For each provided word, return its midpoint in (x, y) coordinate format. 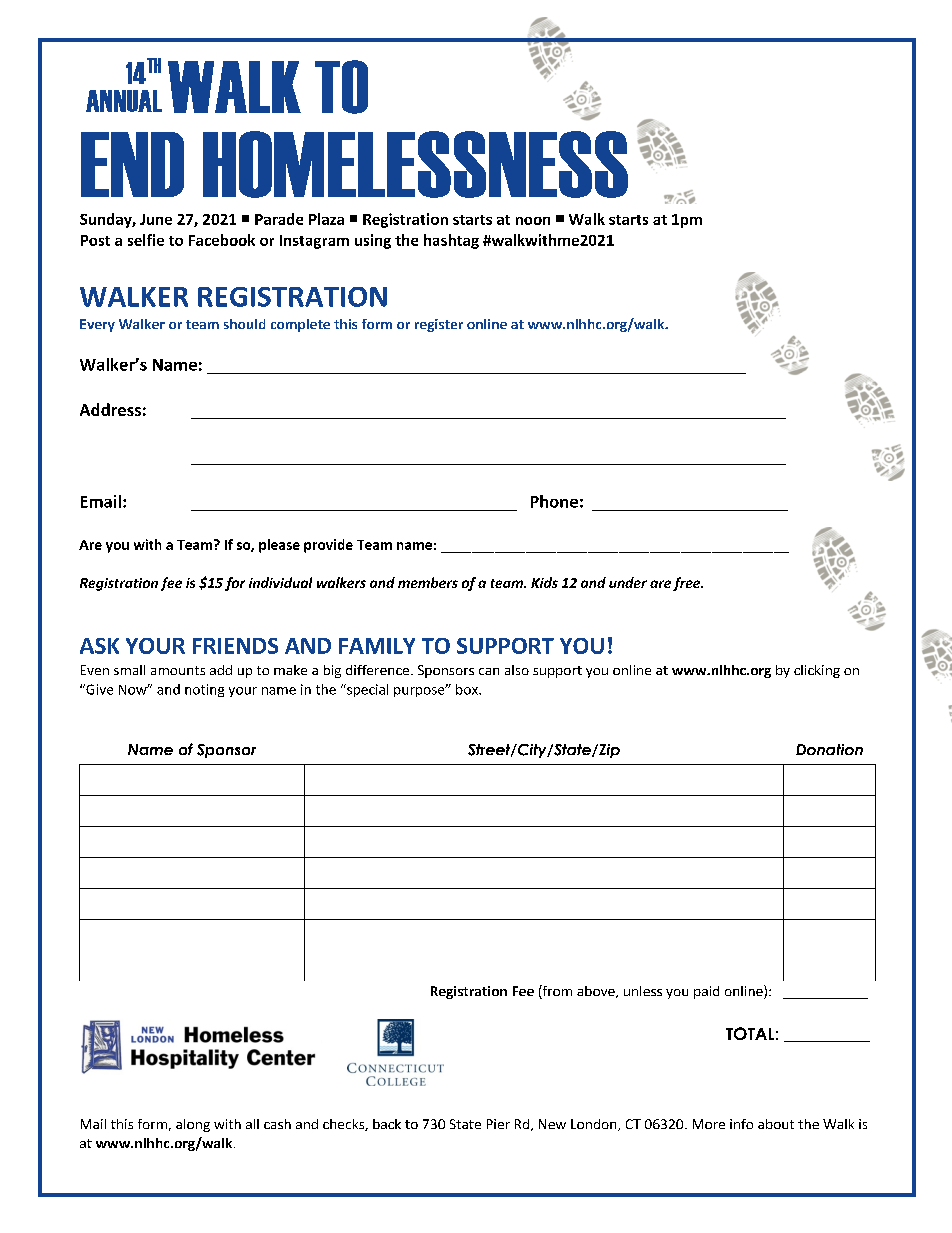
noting (204, 690)
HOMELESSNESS (415, 164)
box (468, 689)
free (688, 584)
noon (533, 221)
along (193, 1125)
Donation (829, 749)
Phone (554, 501)
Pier (498, 1124)
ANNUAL (124, 101)
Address (110, 409)
